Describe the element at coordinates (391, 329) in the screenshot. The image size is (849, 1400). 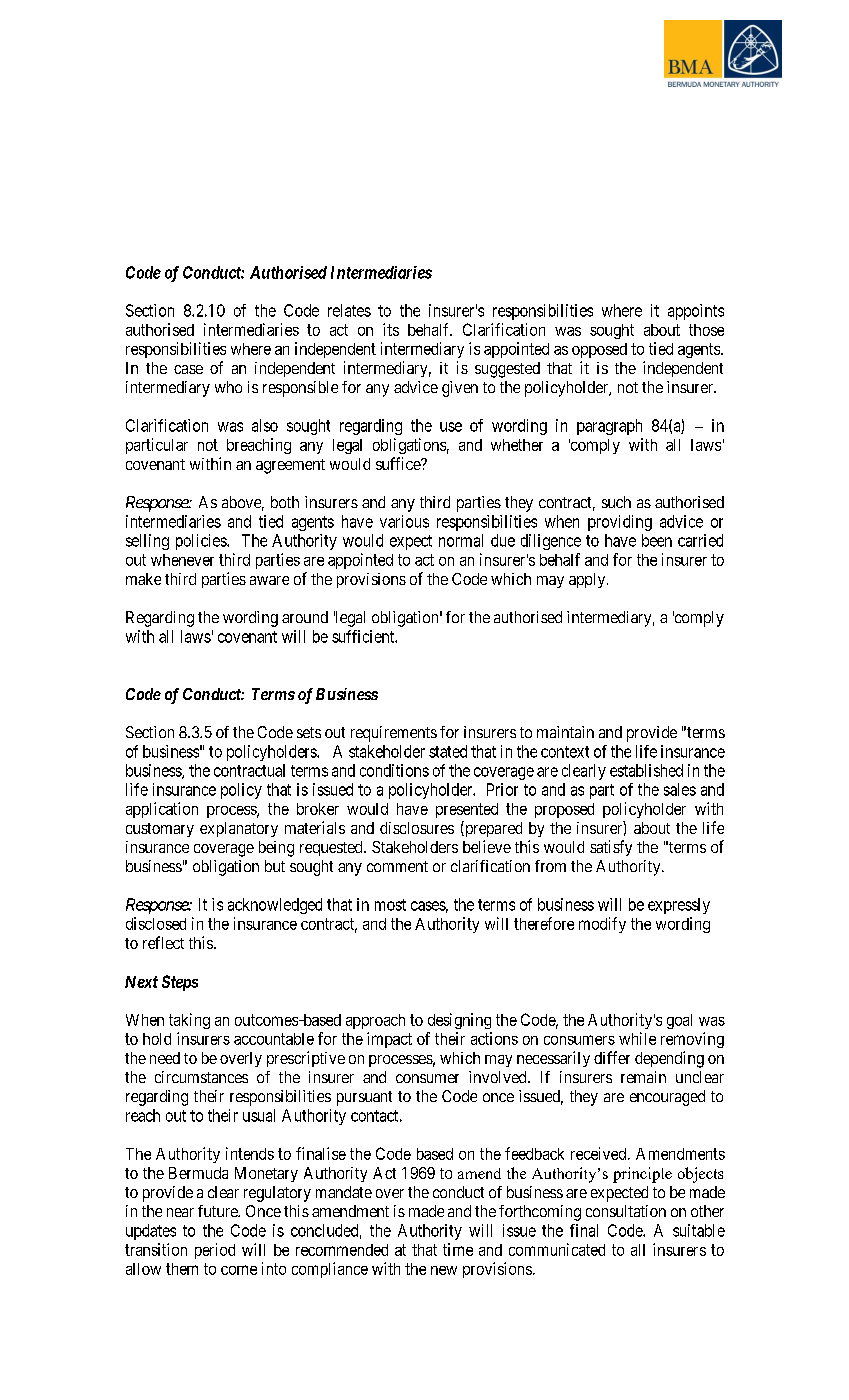
I see `its` at that location.
